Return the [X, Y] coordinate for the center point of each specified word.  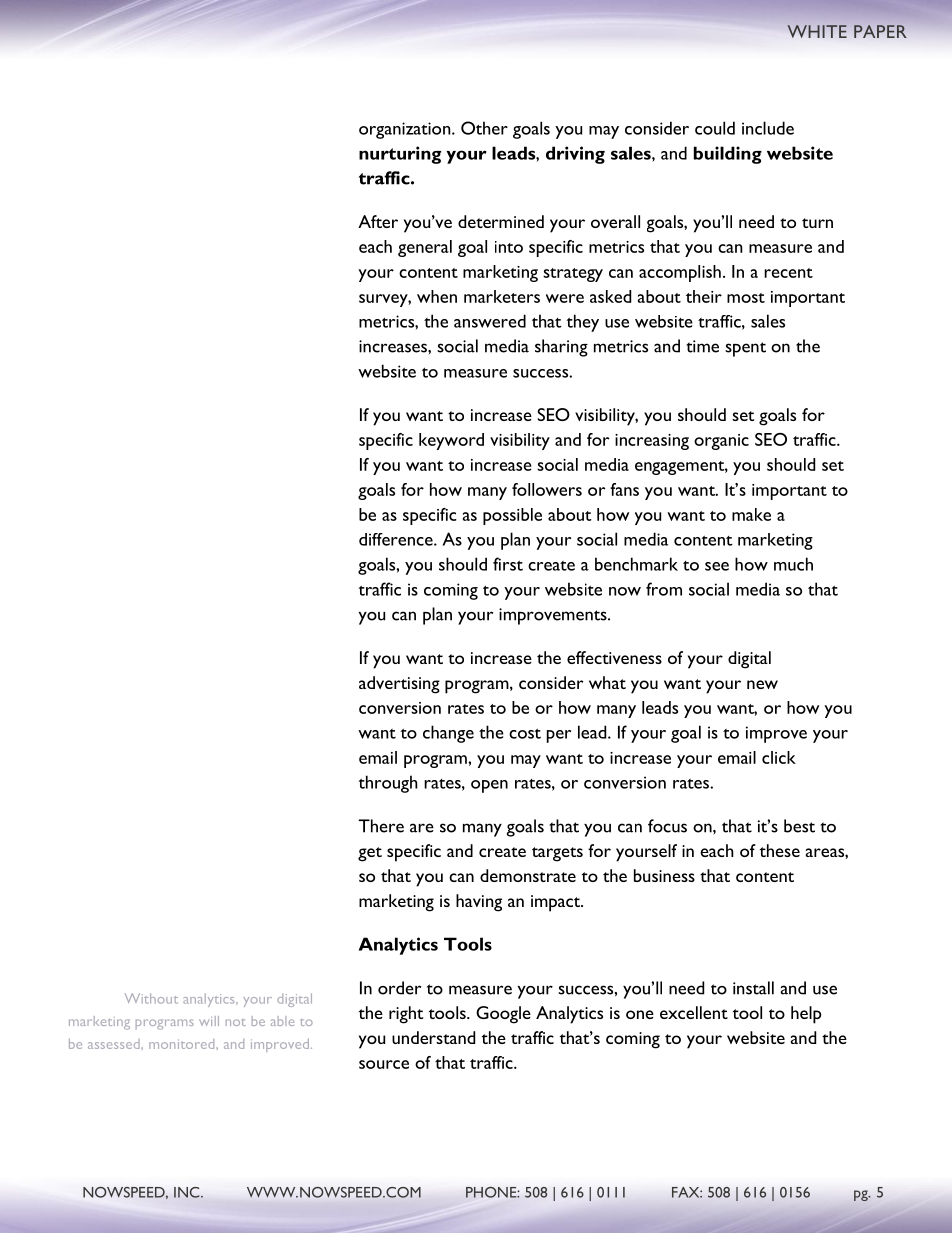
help [806, 1015]
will [209, 1021]
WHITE [817, 31]
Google [503, 1015]
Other [484, 128]
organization [406, 130]
